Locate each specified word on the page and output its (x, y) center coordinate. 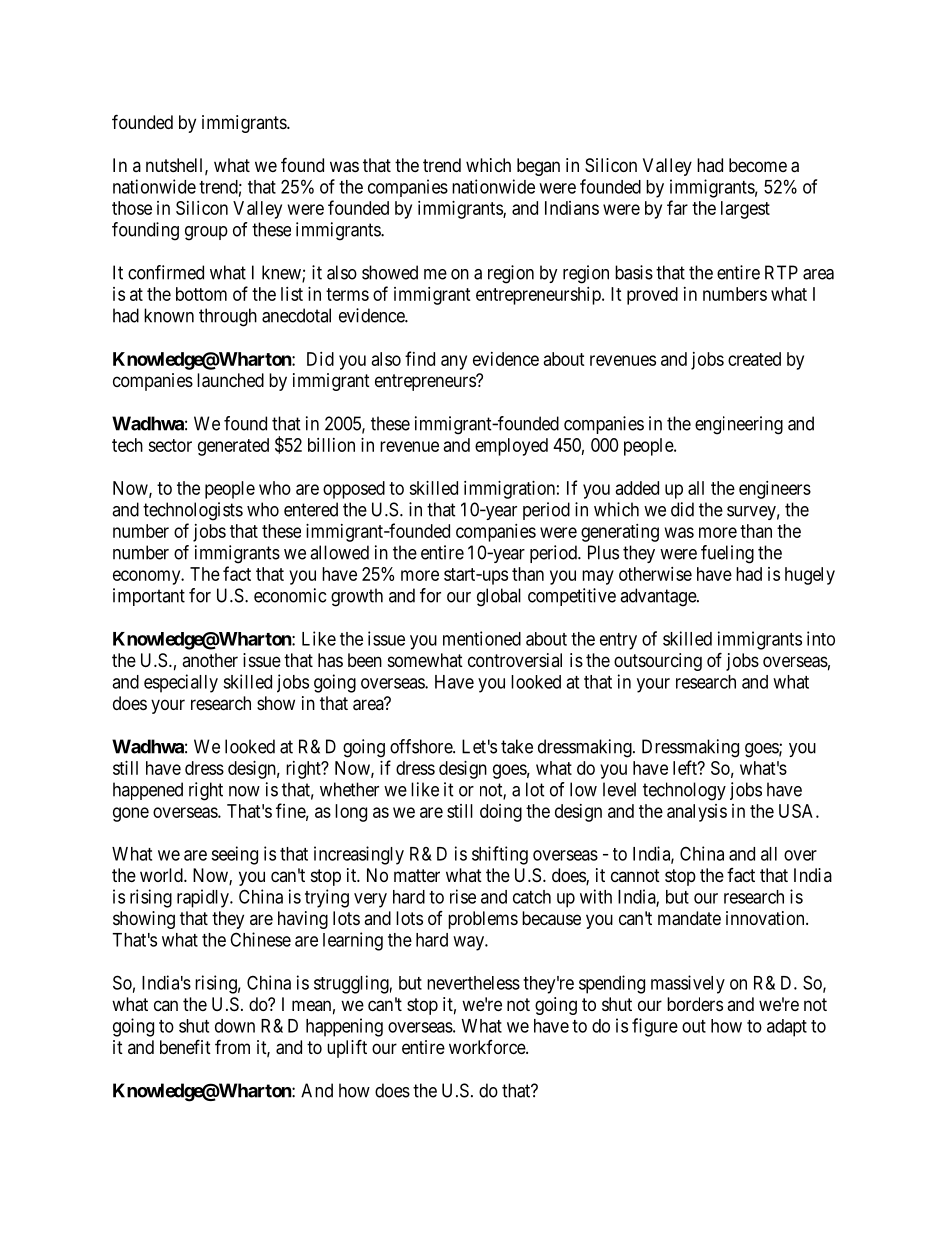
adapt (787, 1028)
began (538, 167)
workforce (488, 1047)
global (499, 597)
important (149, 597)
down (235, 1026)
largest (745, 210)
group (206, 233)
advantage (659, 597)
